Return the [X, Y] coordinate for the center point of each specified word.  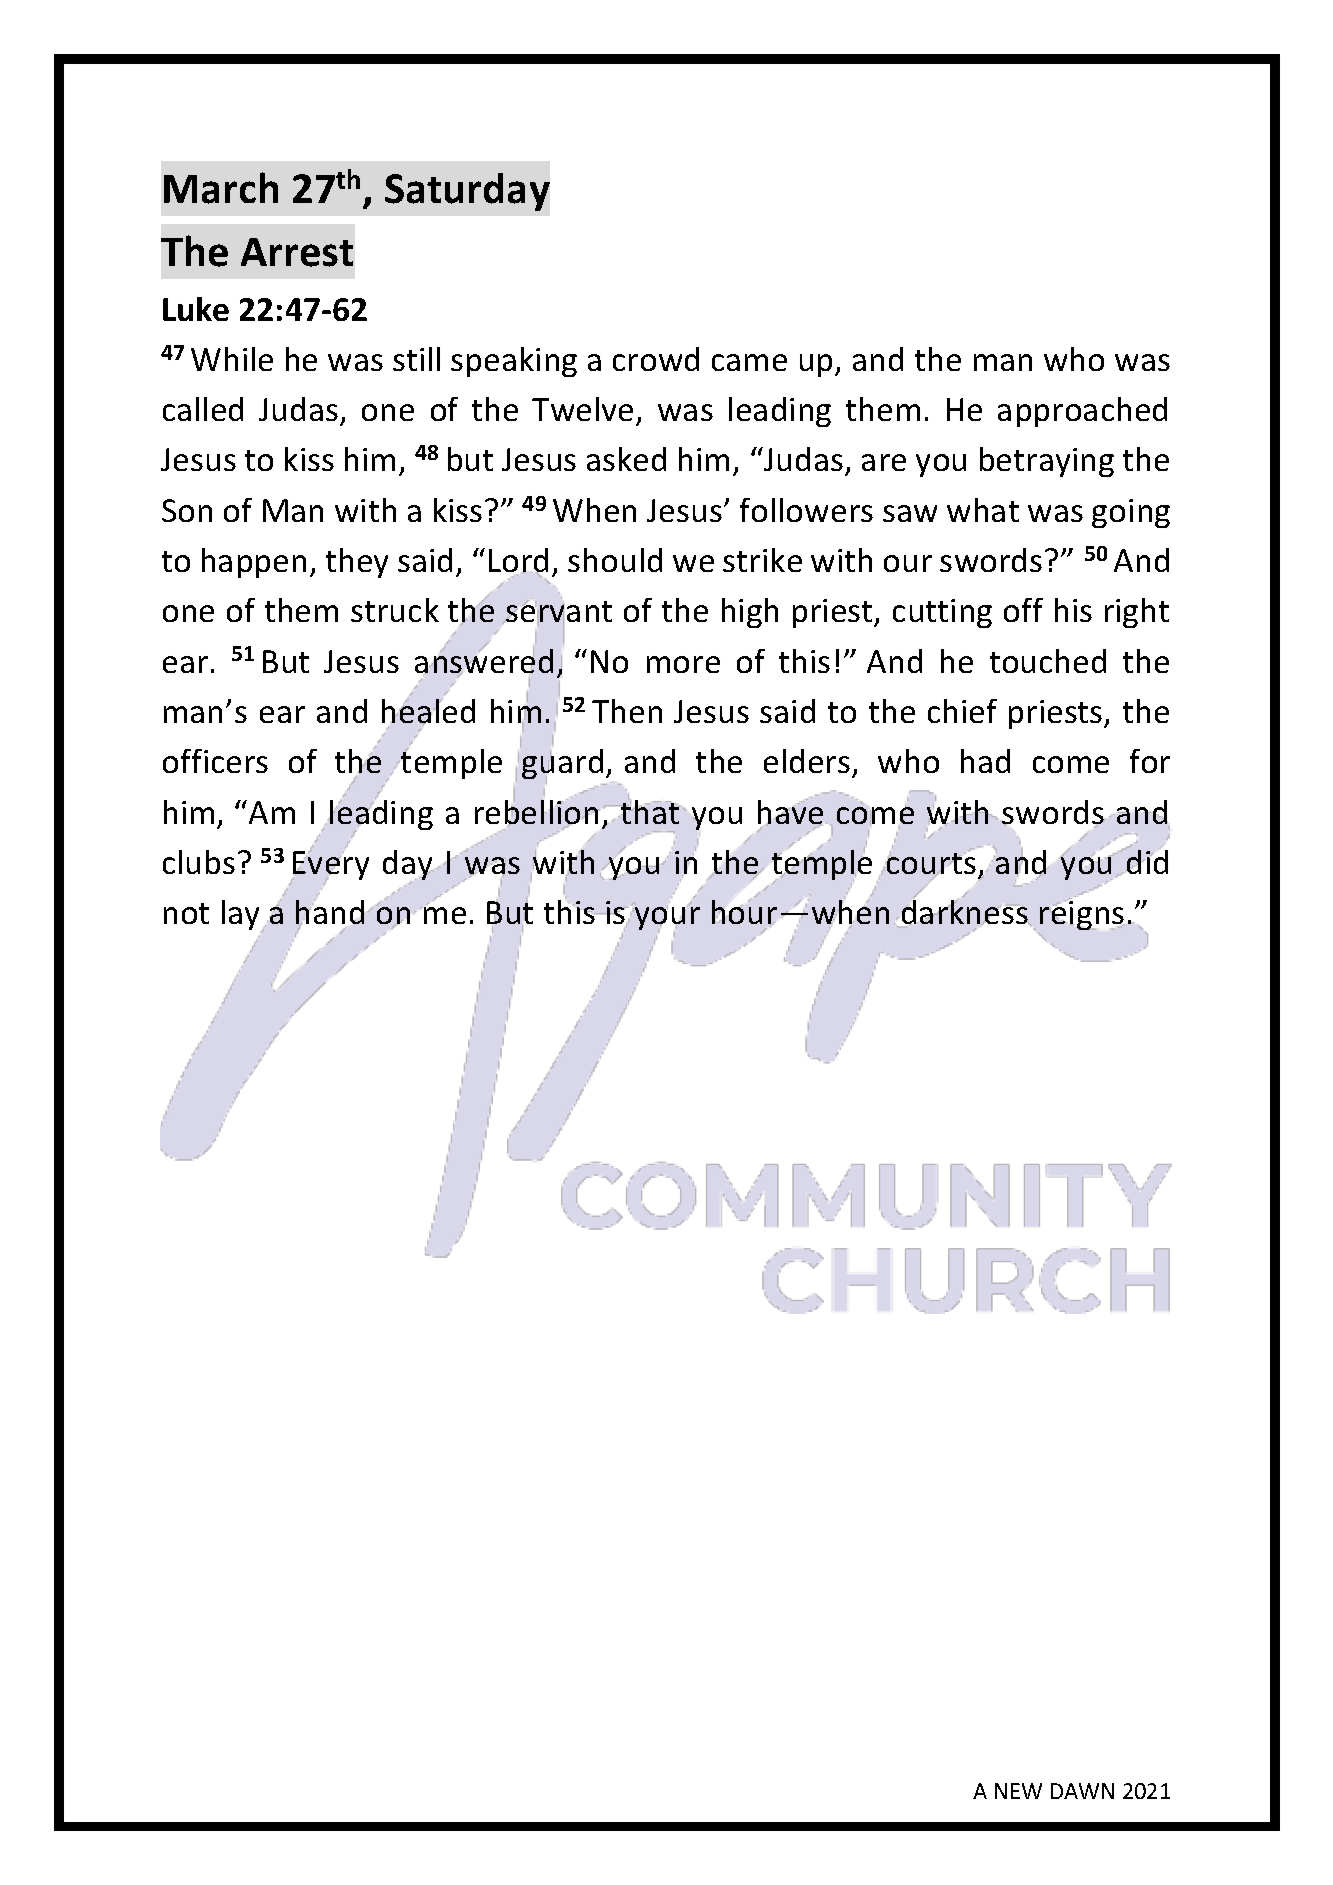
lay [242, 916]
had [985, 761]
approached [1082, 412]
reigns [1082, 915]
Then [627, 711]
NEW [1018, 1791]
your [667, 918]
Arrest [297, 252]
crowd [656, 359]
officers [215, 761]
